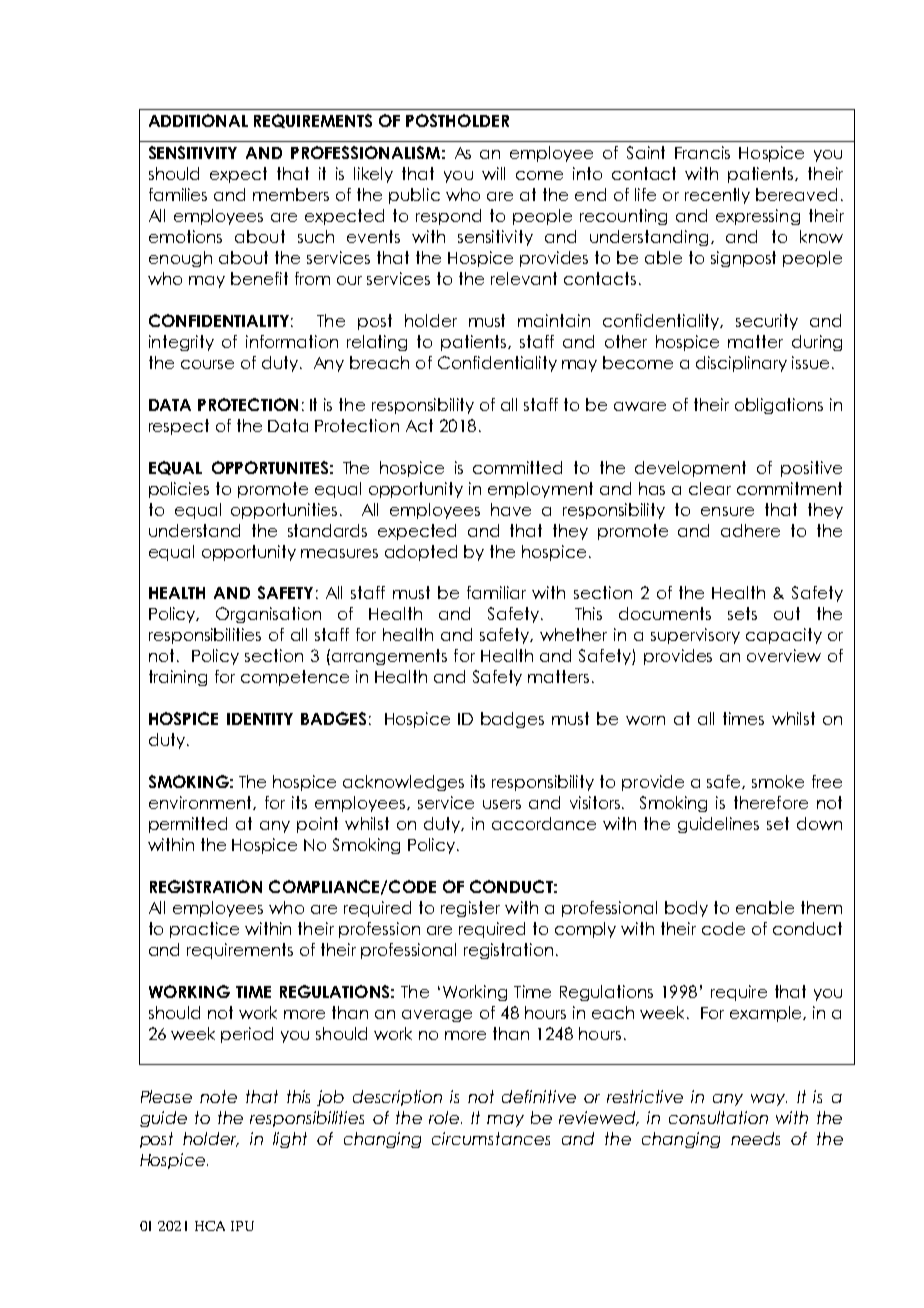  What do you see at coordinates (573, 634) in the page?
I see `whether` at bounding box center [573, 634].
